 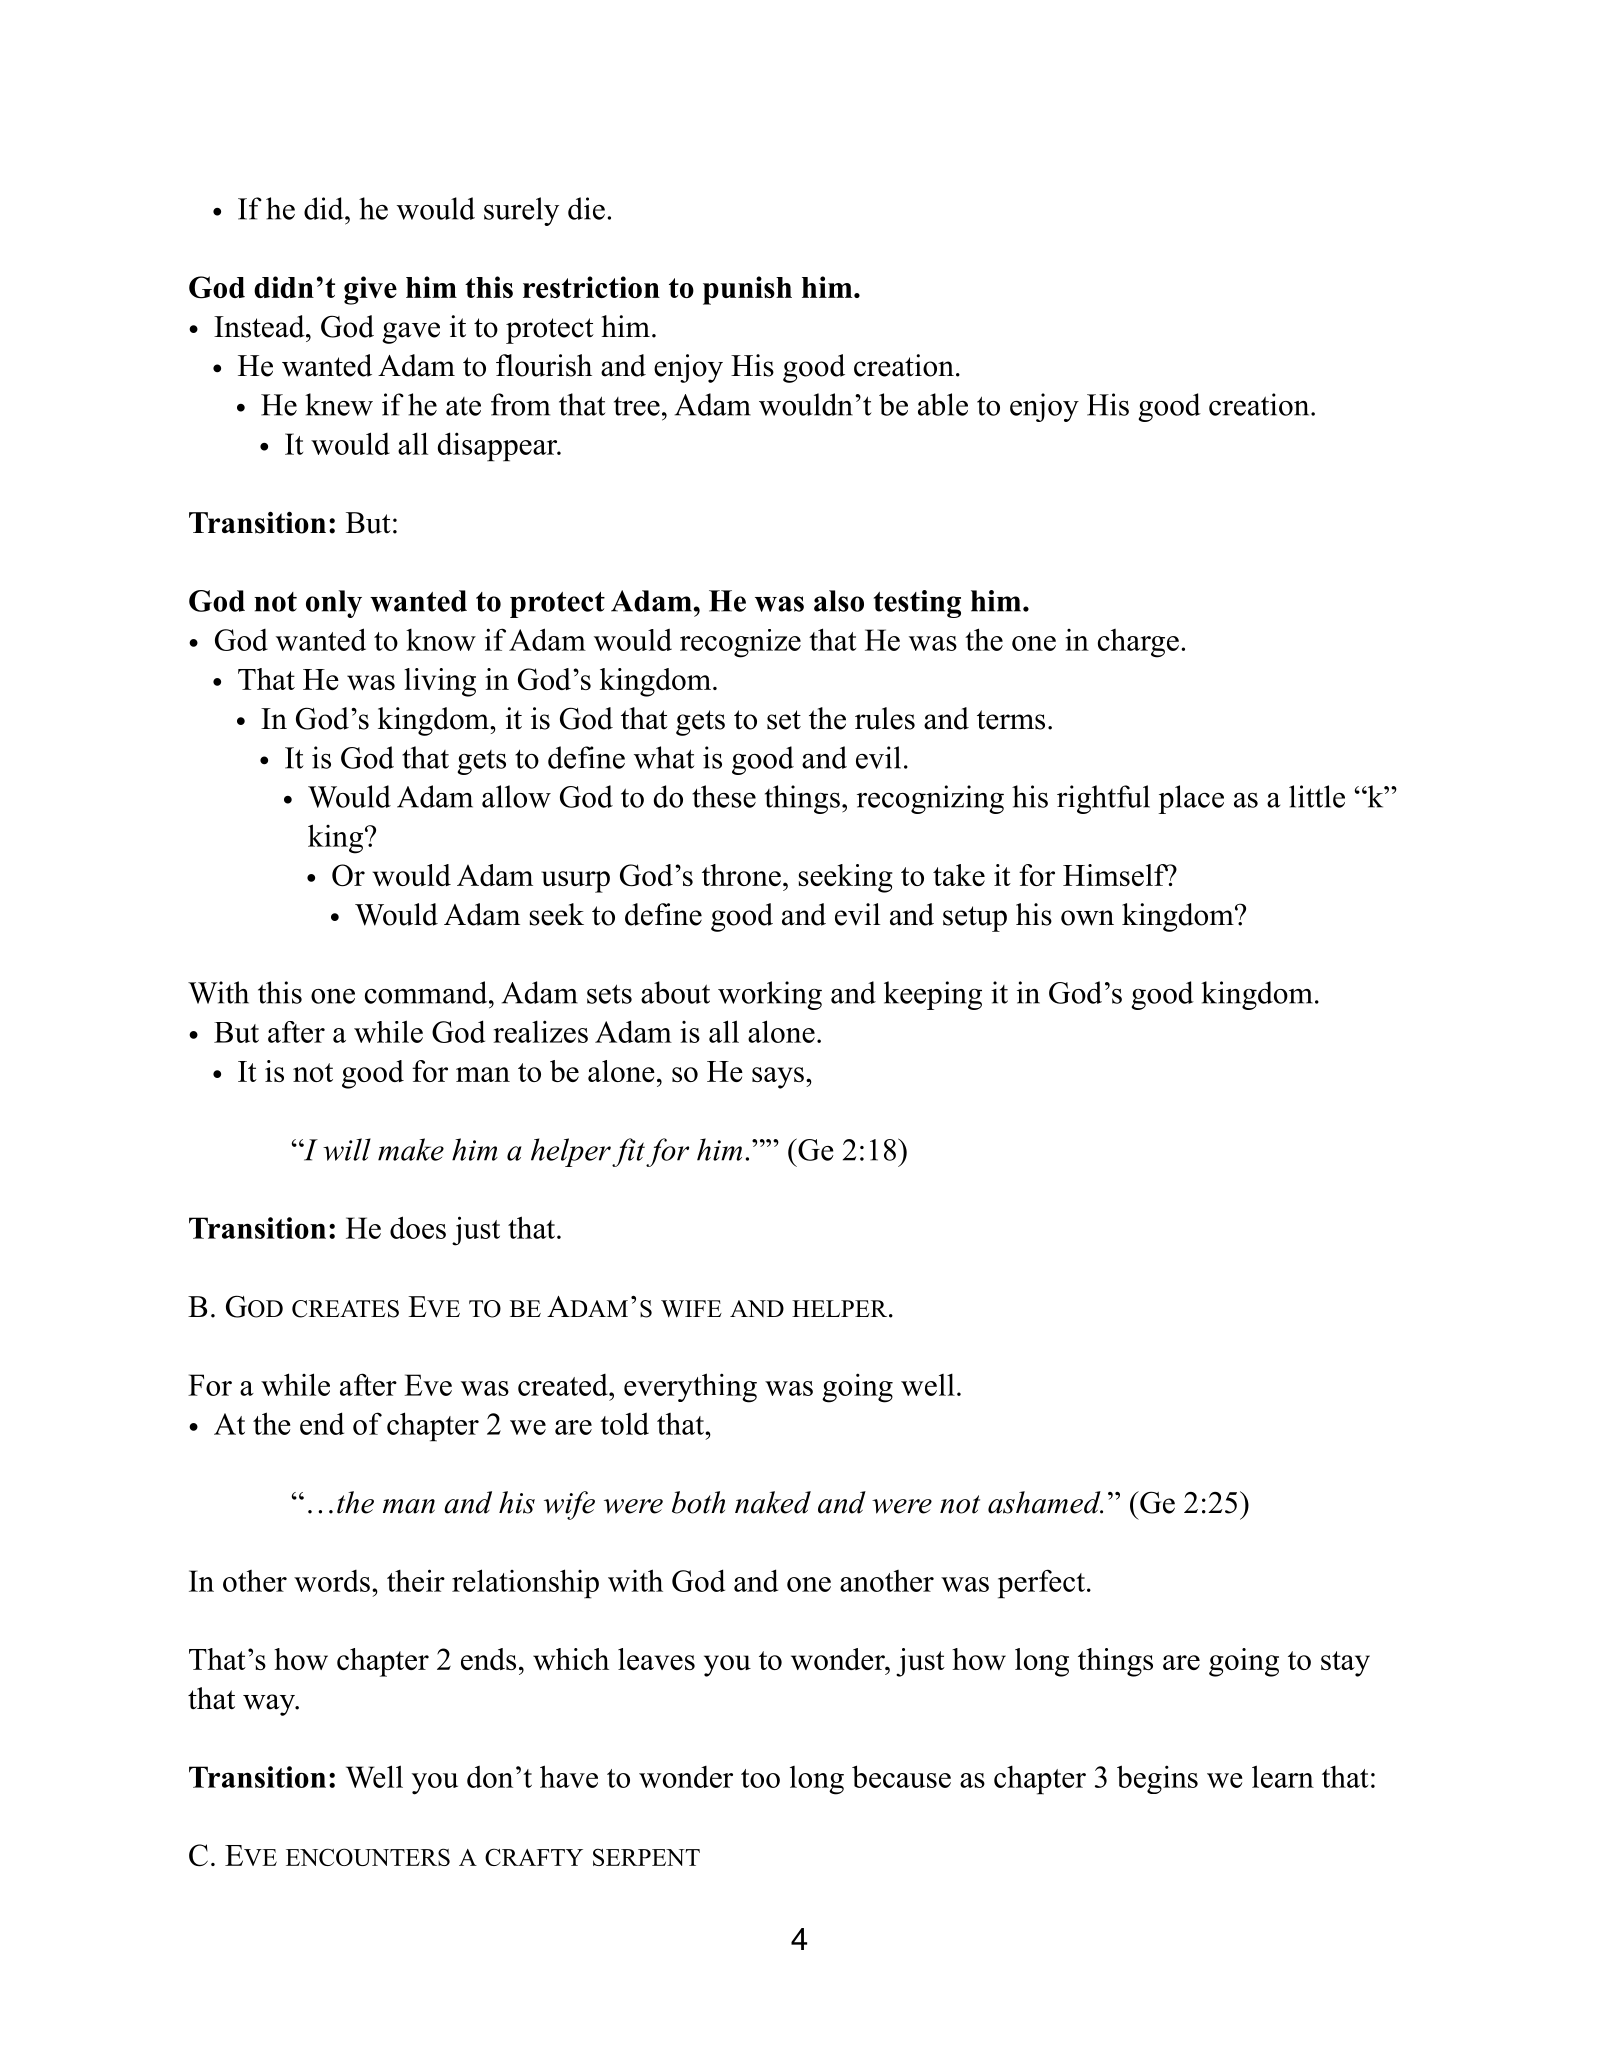 What do you see at coordinates (370, 290) in the screenshot?
I see `give` at bounding box center [370, 290].
